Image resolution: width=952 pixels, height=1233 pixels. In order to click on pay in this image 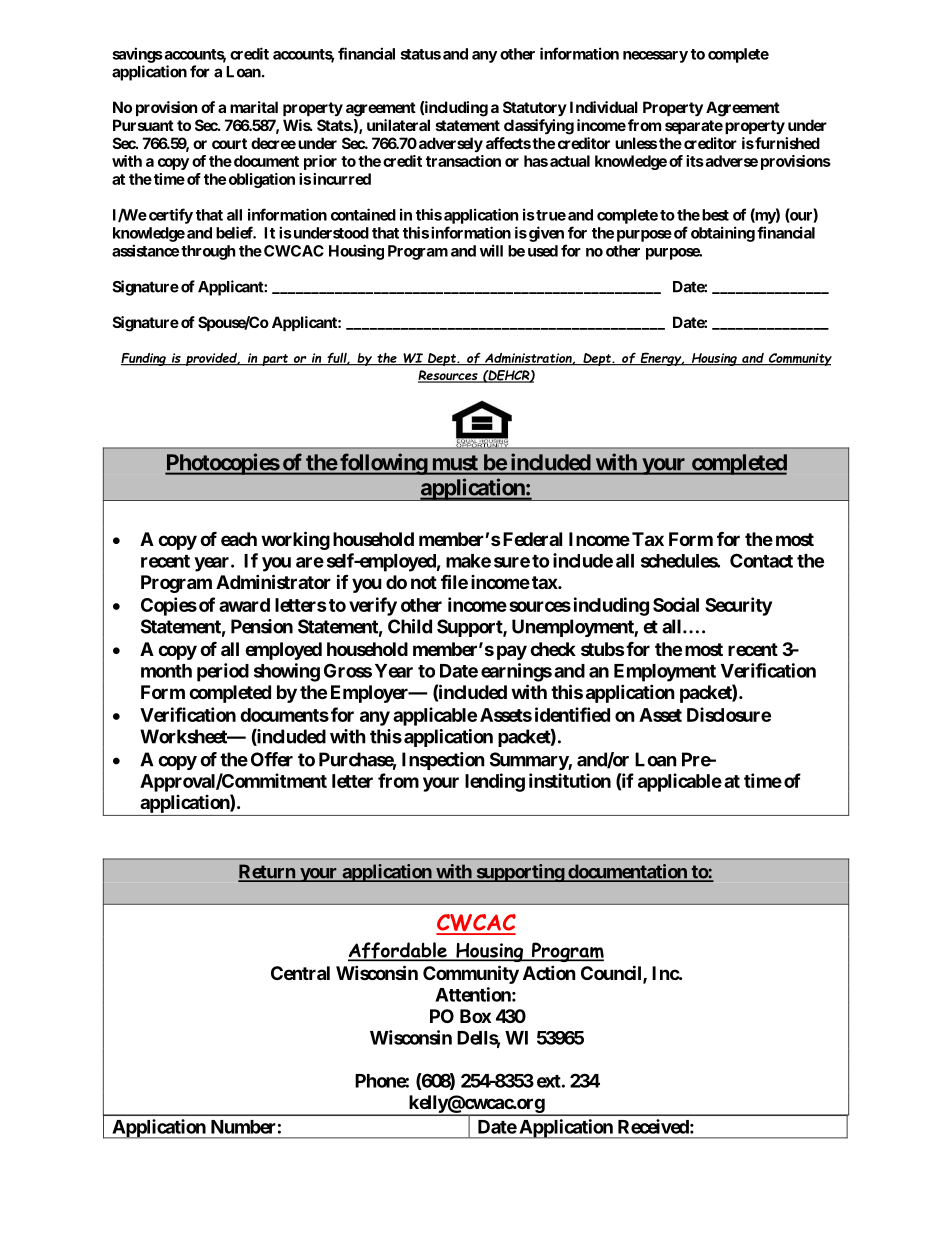, I will do `click(512, 652)`.
